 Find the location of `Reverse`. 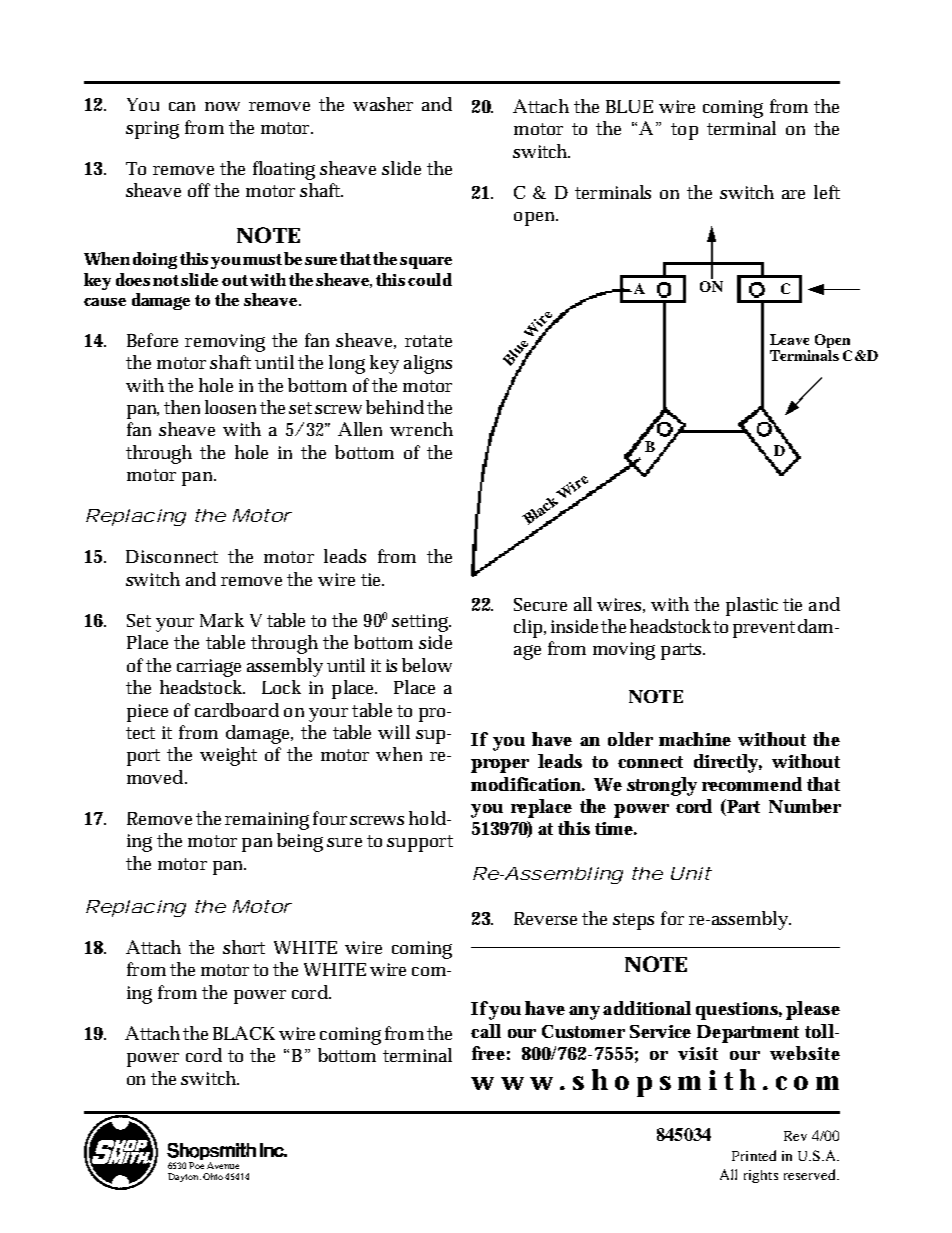

Reverse is located at coordinates (545, 918).
